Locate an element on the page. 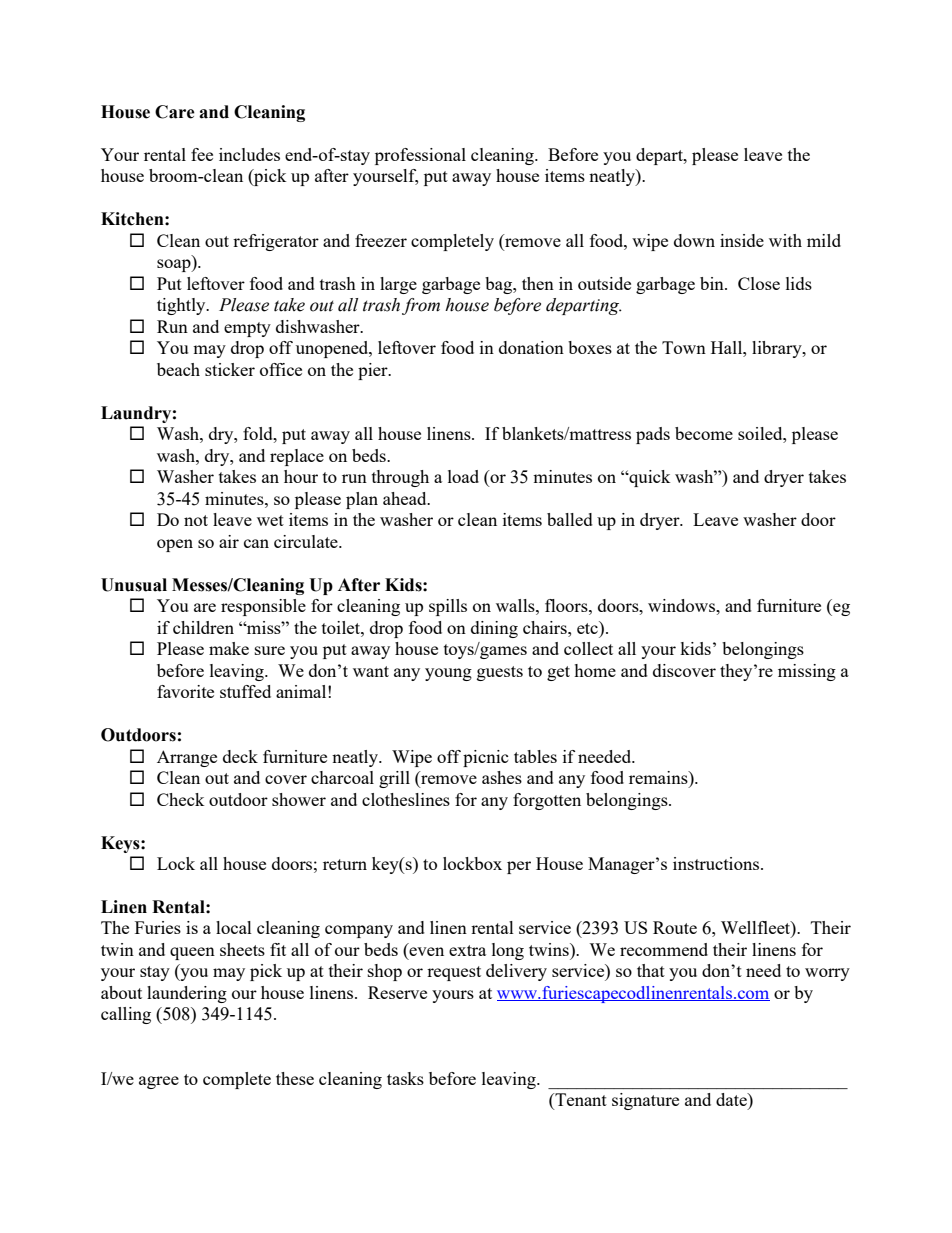  fee is located at coordinates (202, 154).
